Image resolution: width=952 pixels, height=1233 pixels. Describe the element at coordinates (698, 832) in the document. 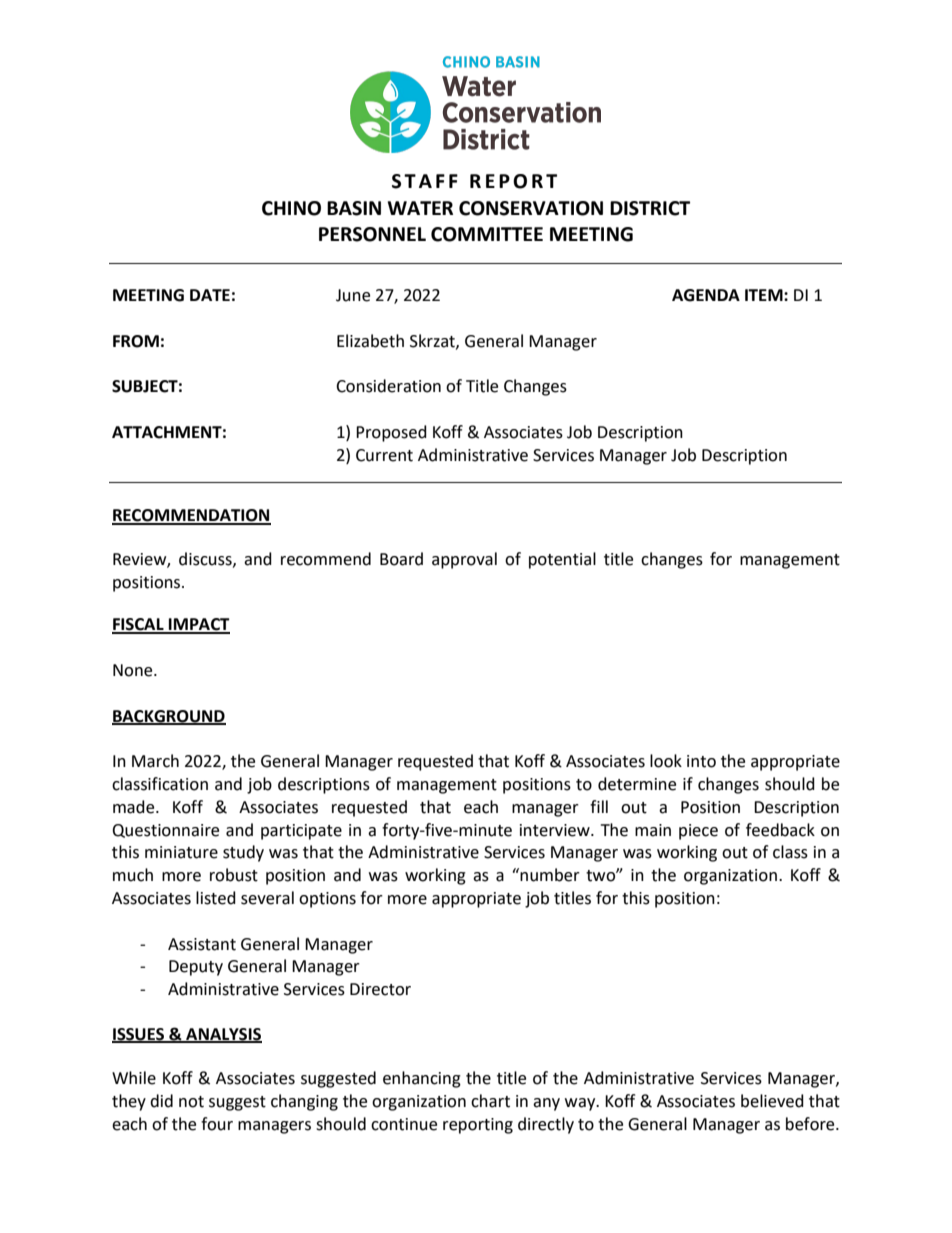

I see `piece` at that location.
